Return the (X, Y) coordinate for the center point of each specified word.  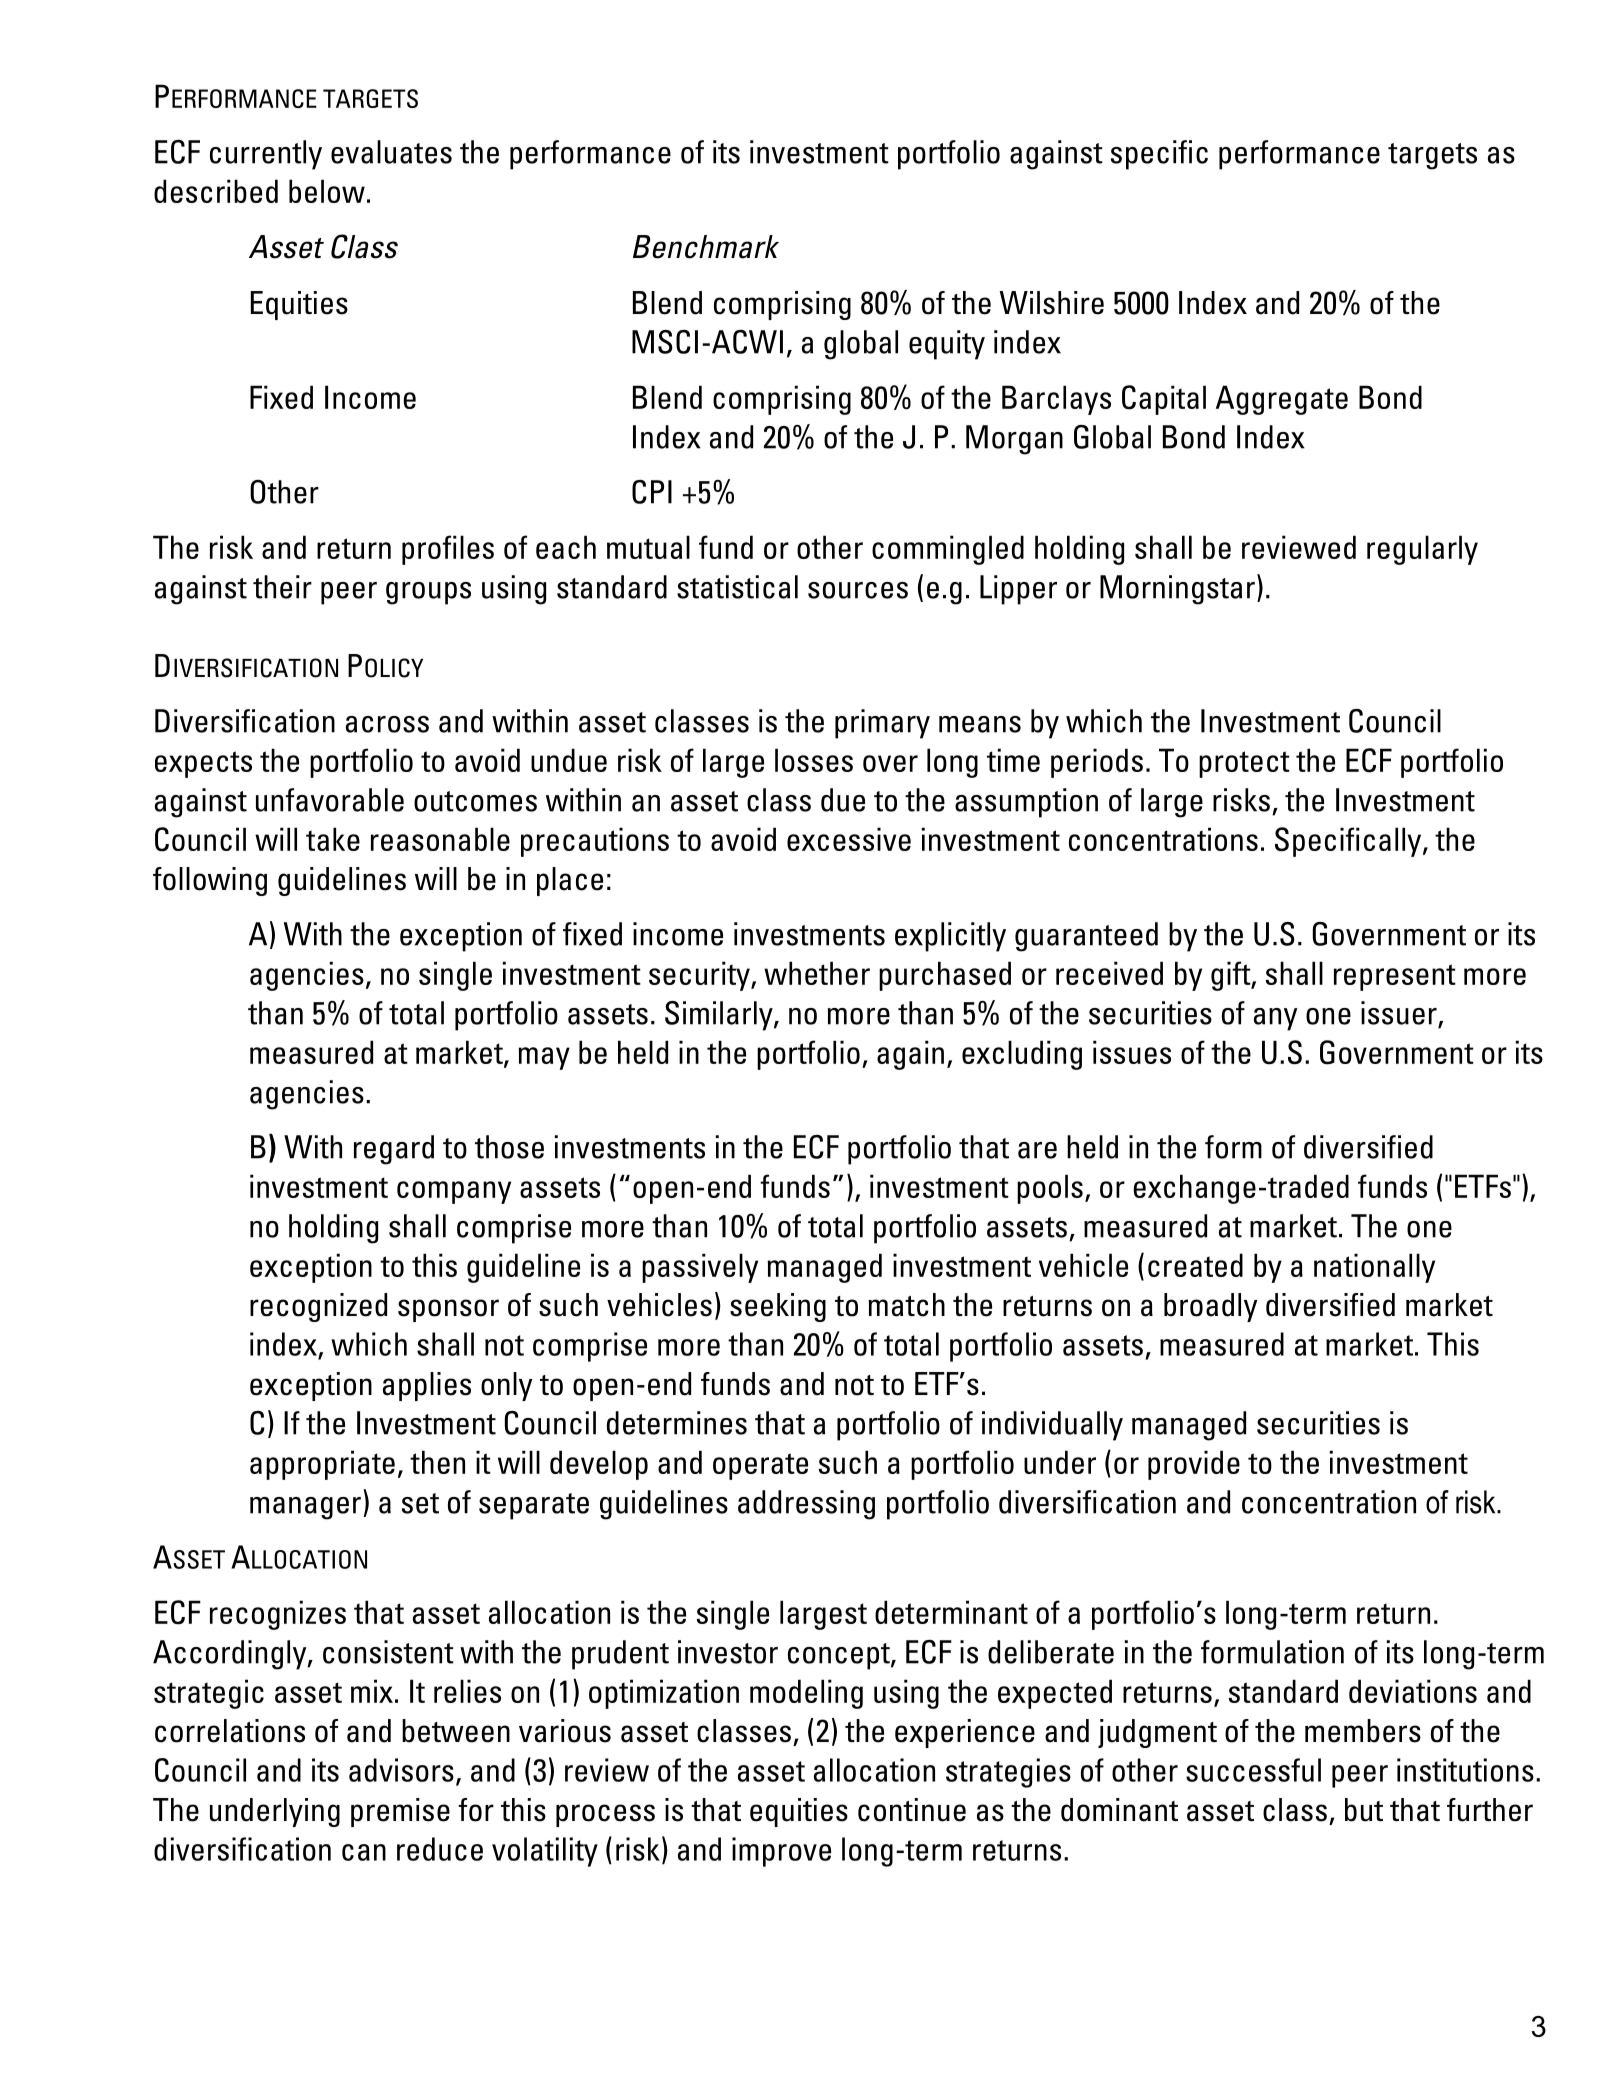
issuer (1400, 1014)
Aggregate (1282, 400)
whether (817, 973)
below (327, 191)
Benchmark (706, 247)
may (544, 1058)
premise (400, 1812)
